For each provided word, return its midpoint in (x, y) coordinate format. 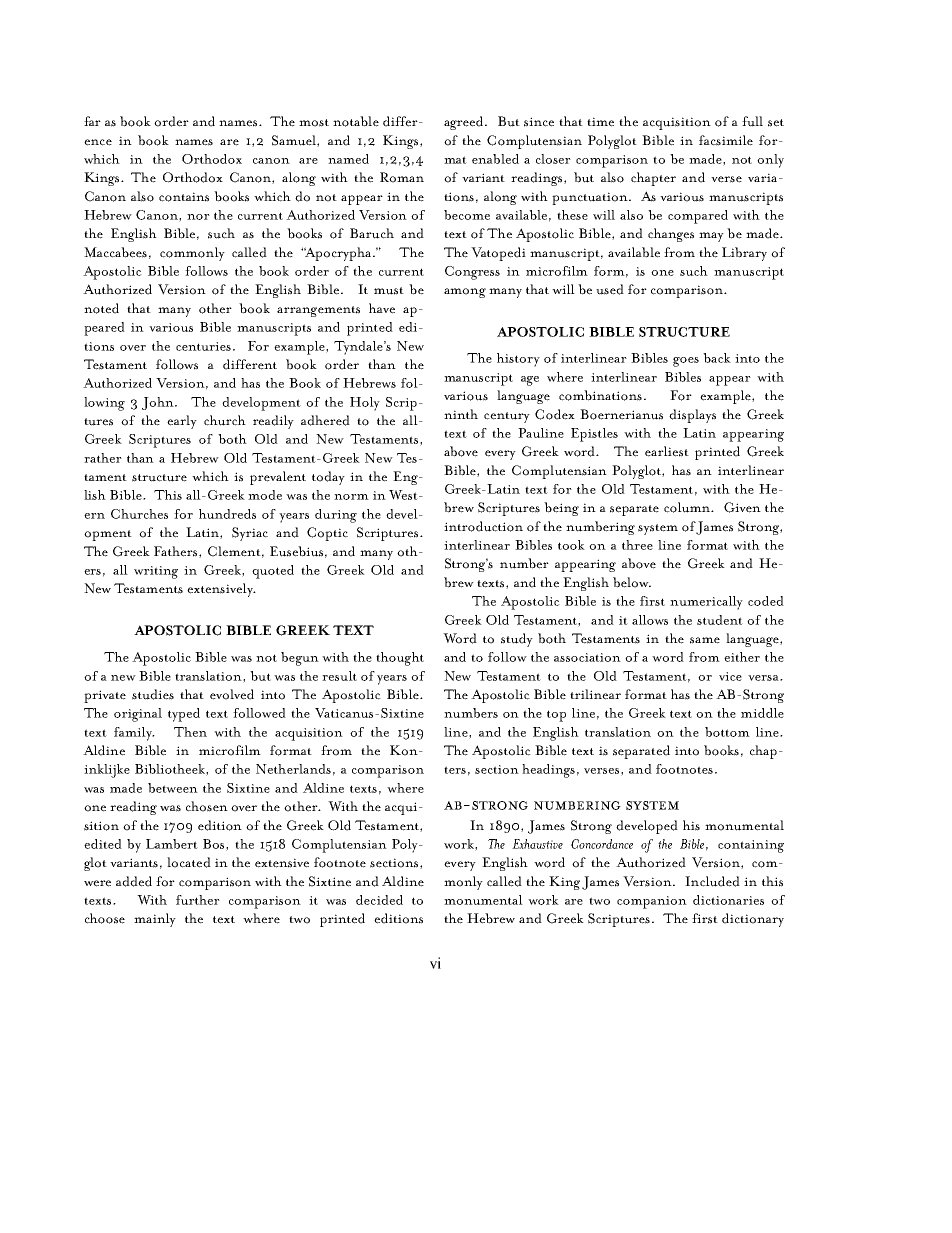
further (198, 900)
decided (379, 900)
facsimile (726, 140)
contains (184, 197)
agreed (465, 123)
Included (712, 881)
